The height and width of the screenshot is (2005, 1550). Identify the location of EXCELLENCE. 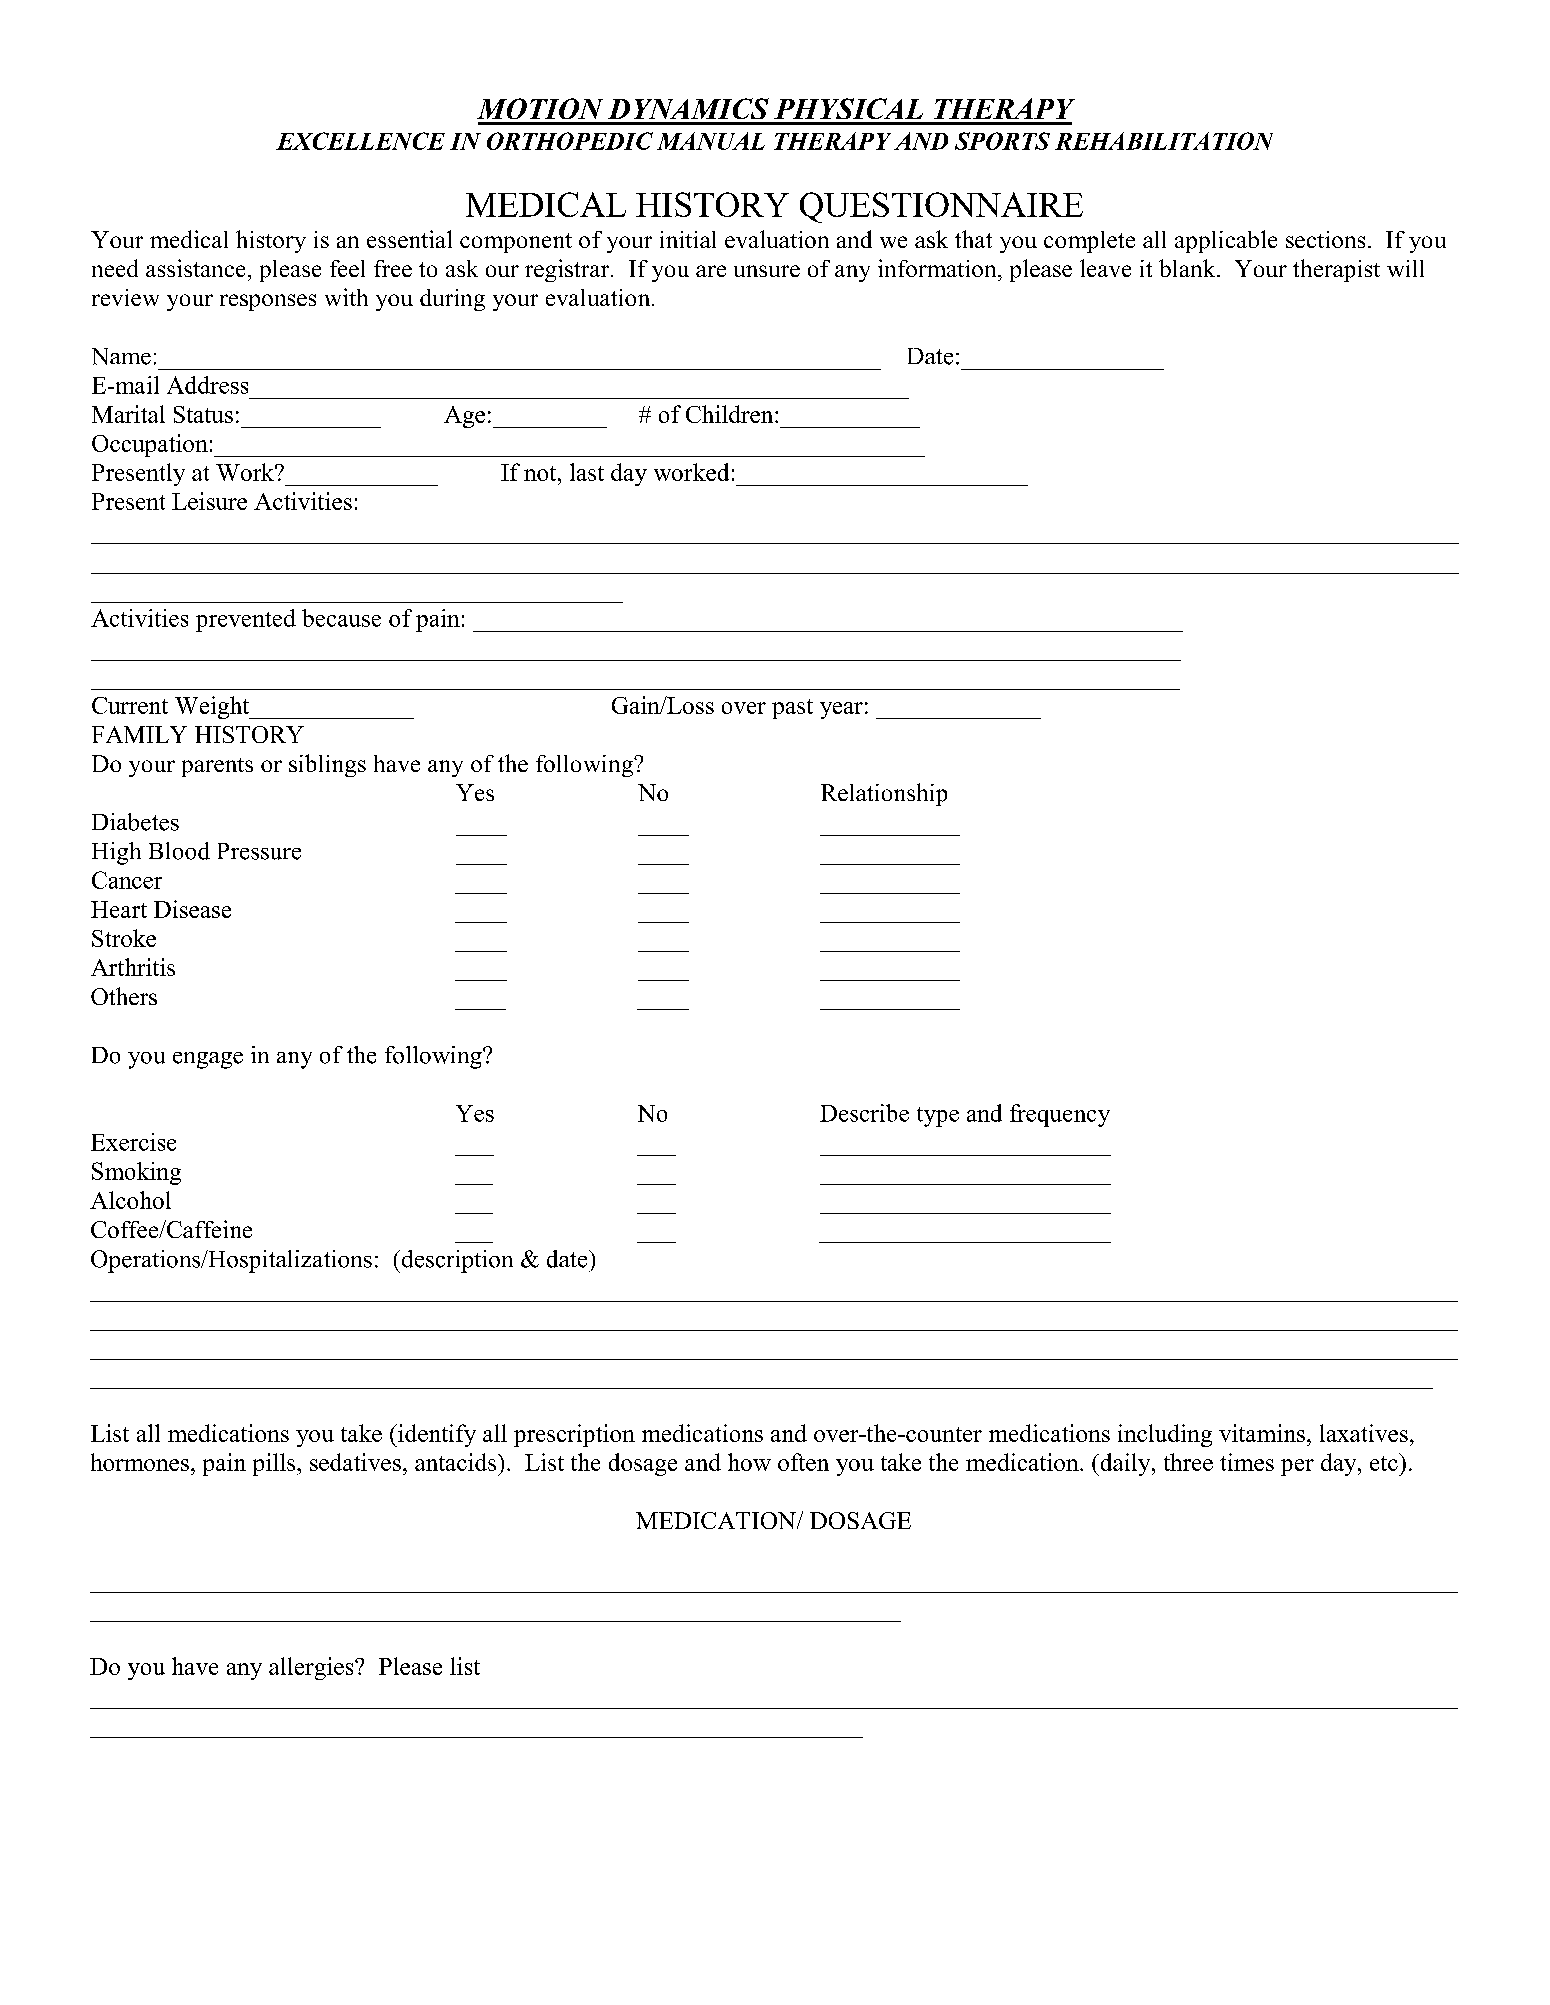
(360, 141).
